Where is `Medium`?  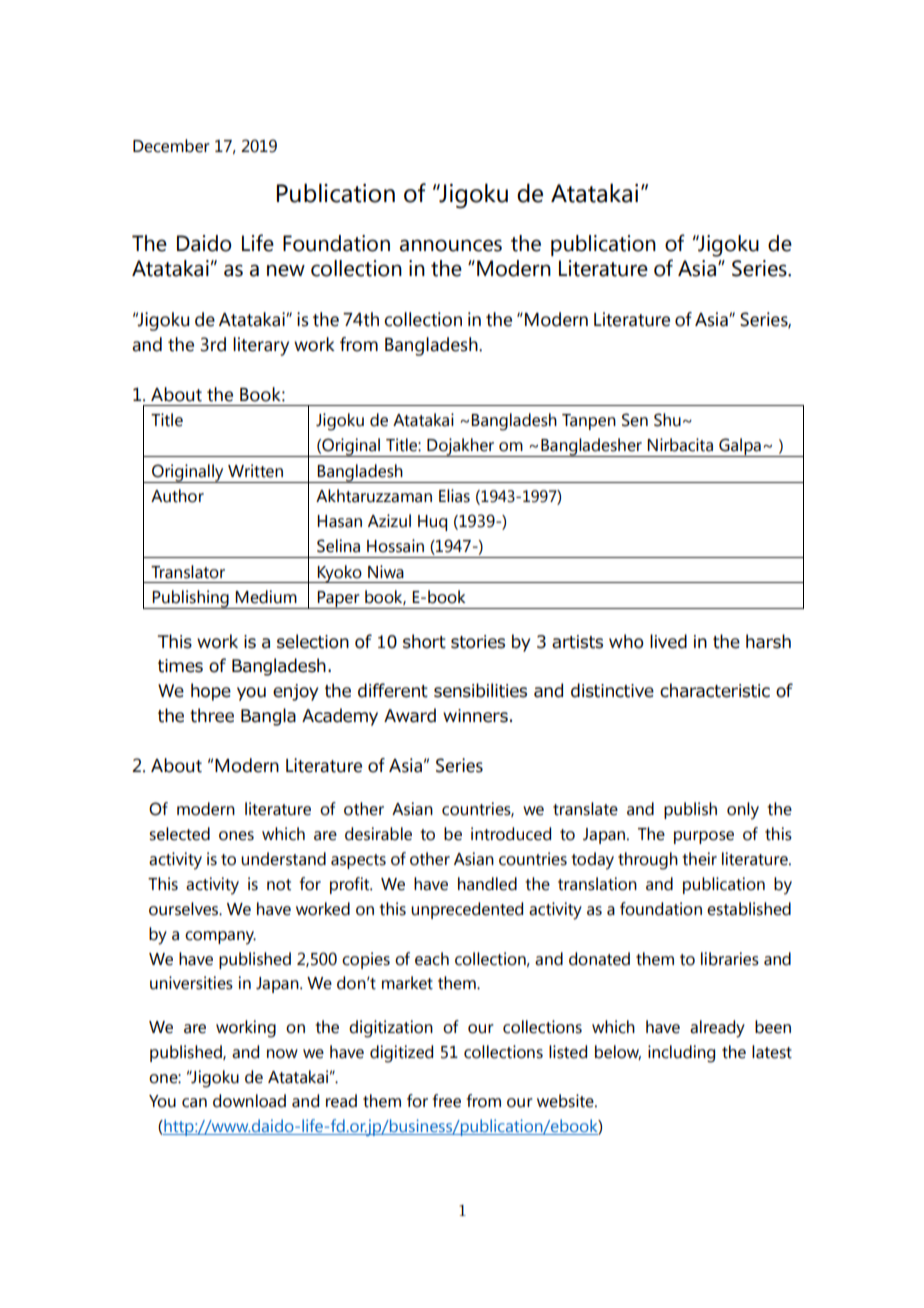 Medium is located at coordinates (266, 597).
